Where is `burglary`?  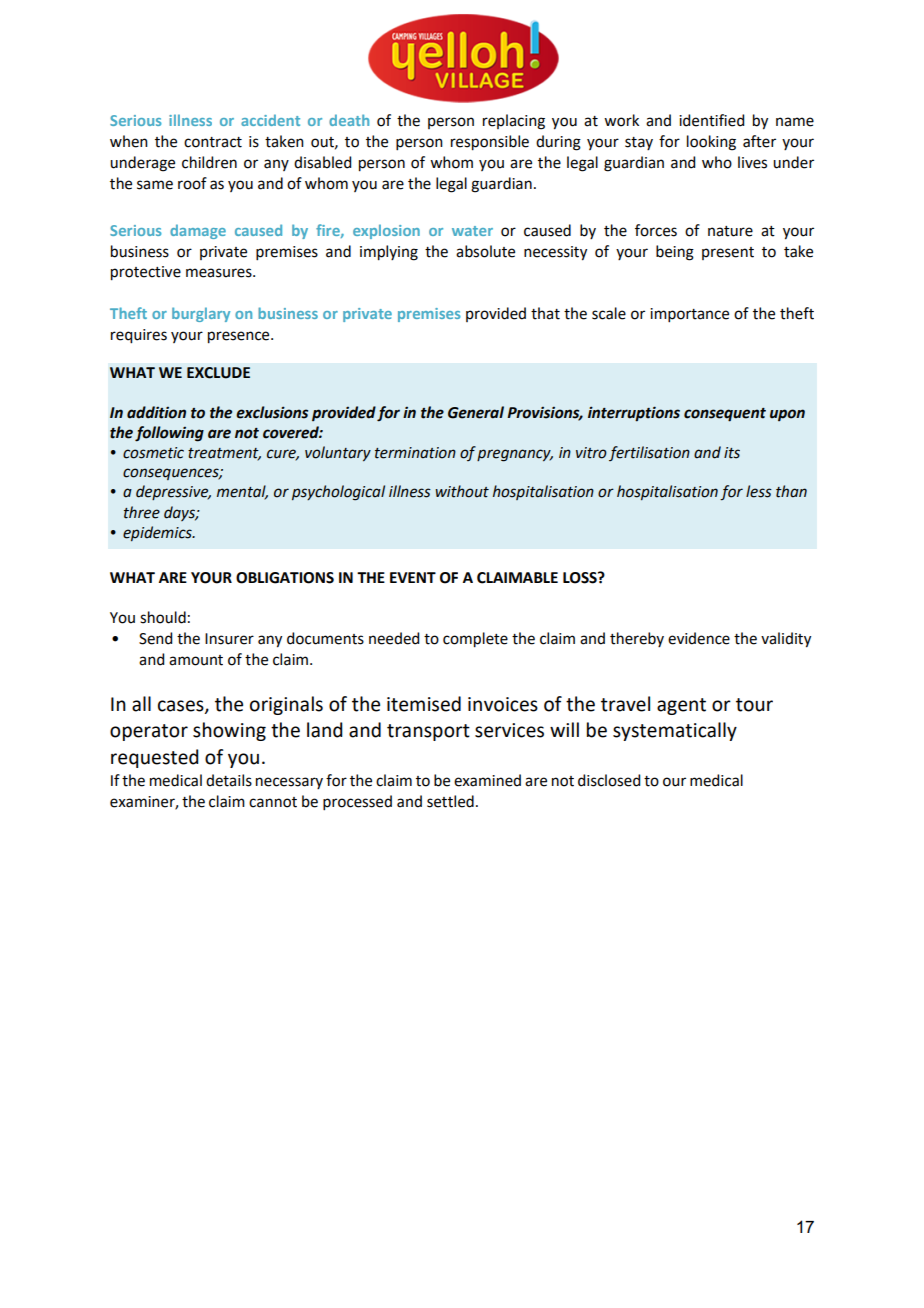 burglary is located at coordinates (201, 314).
